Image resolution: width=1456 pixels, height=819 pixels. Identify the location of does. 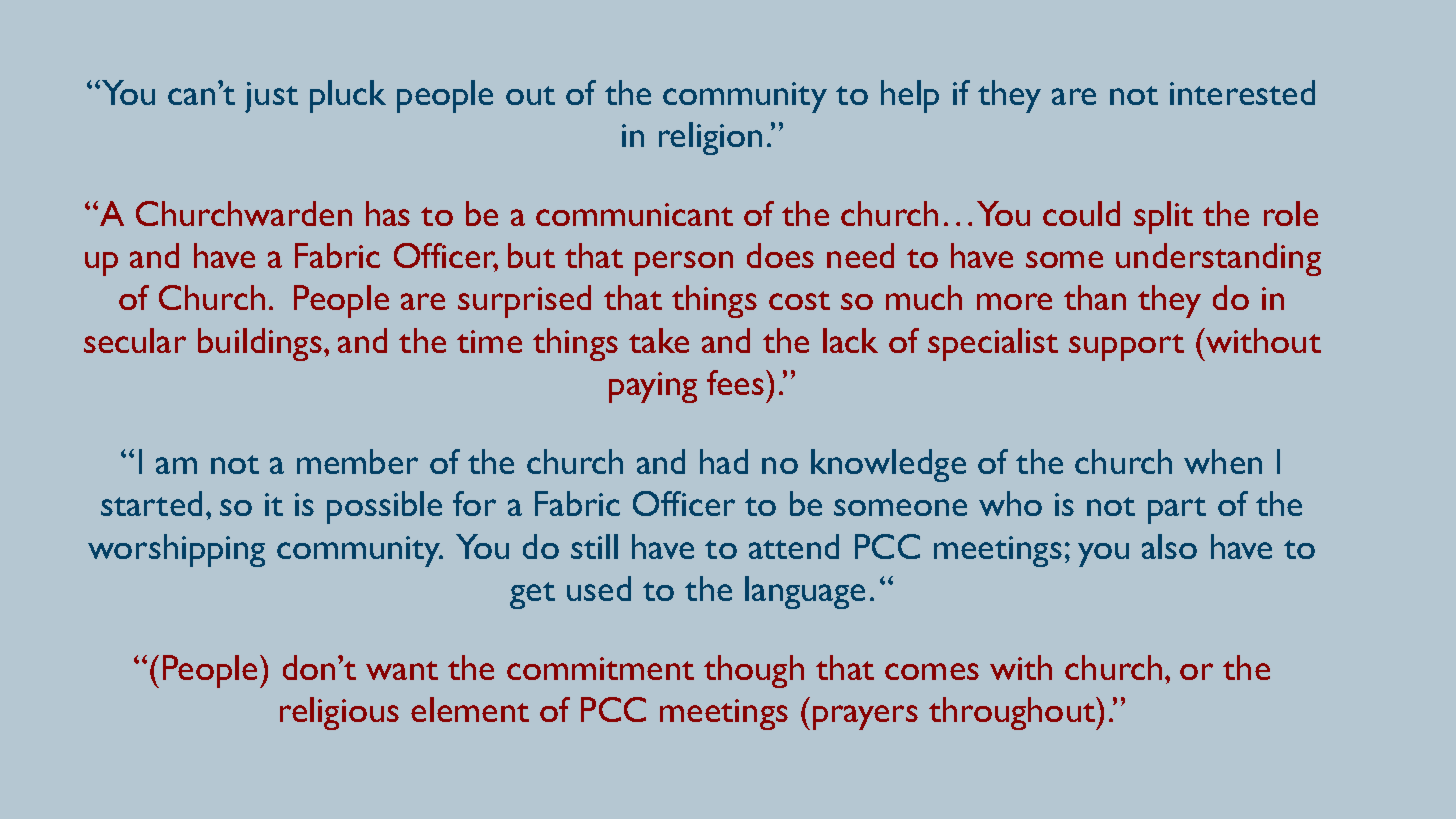
(780, 255).
